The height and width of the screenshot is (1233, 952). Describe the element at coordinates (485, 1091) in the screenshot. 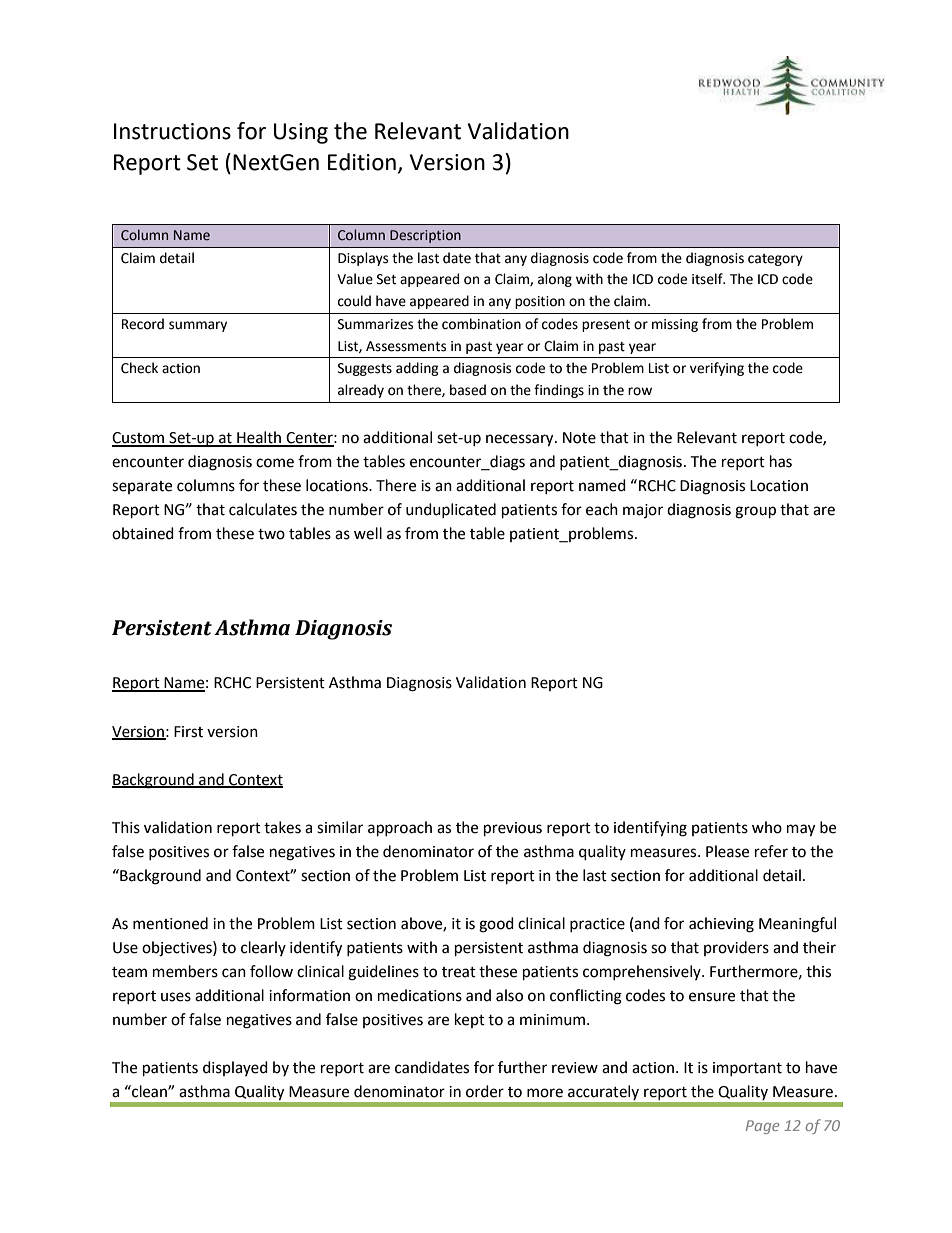

I see `order` at that location.
